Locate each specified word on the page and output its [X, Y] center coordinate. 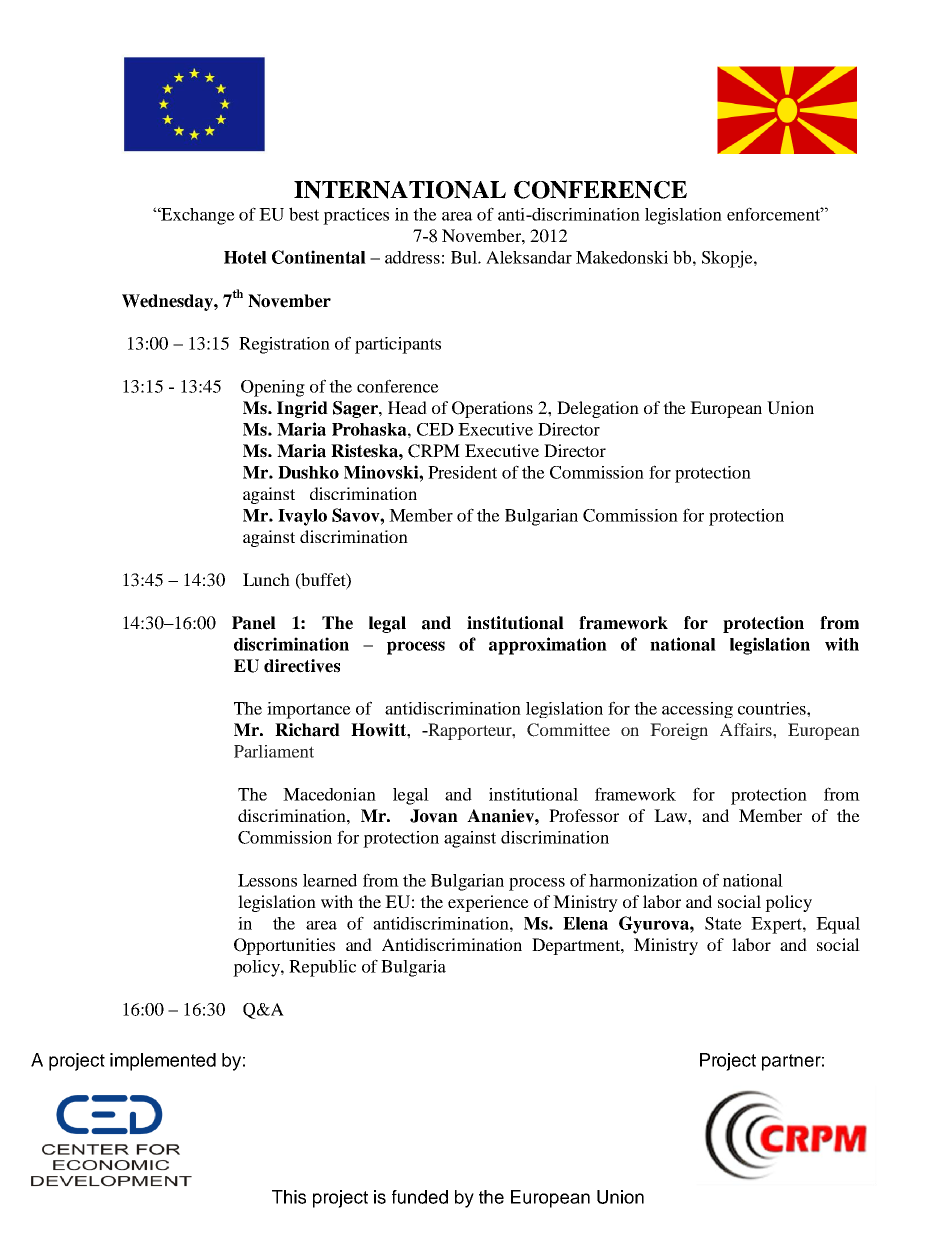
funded [420, 1197]
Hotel [245, 257]
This [289, 1197]
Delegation [598, 409]
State [723, 923]
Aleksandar [529, 257]
